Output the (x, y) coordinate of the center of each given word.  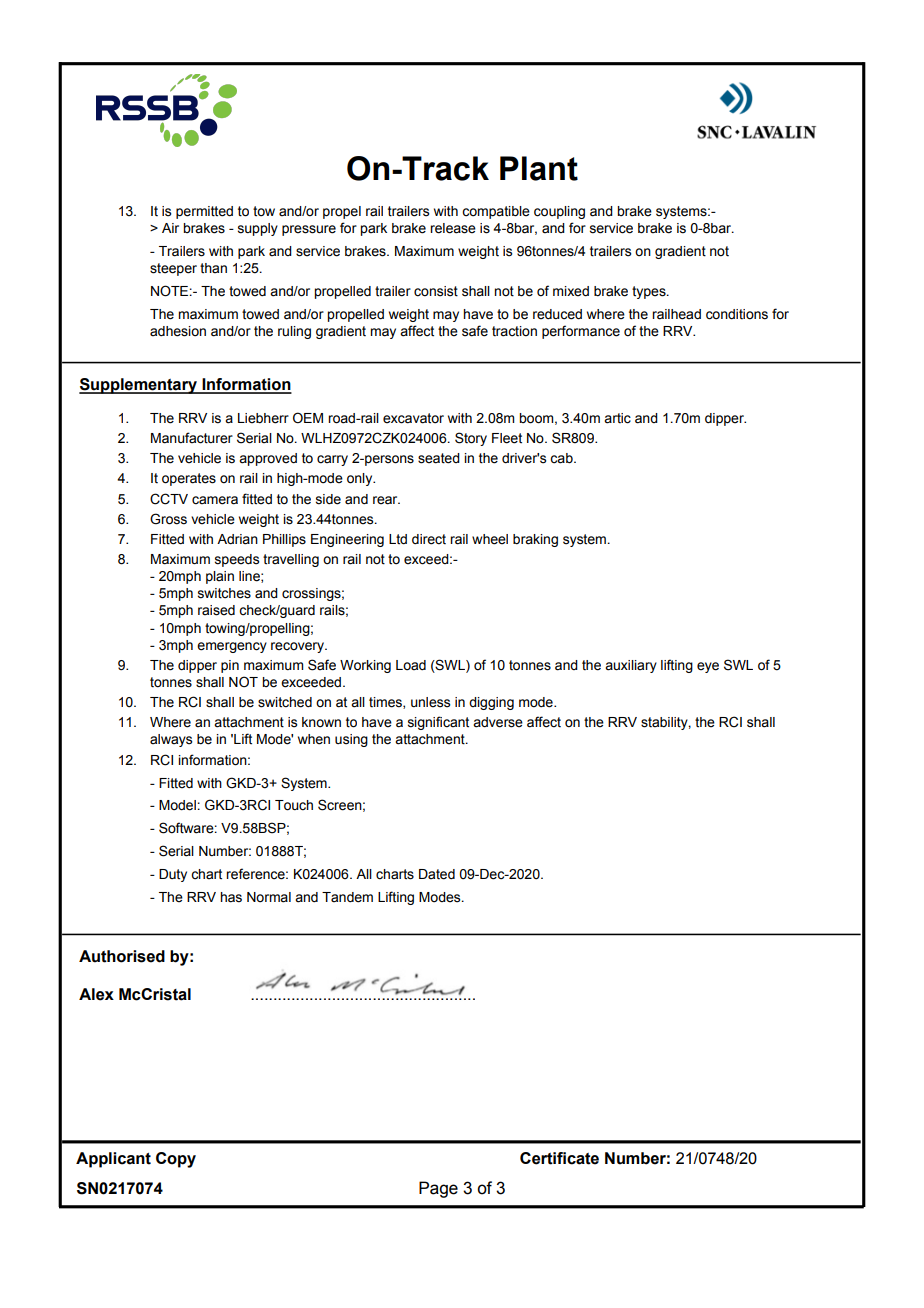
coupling (559, 212)
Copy (176, 1160)
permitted (204, 212)
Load (411, 665)
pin (230, 666)
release (453, 228)
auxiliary (631, 666)
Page (438, 1189)
